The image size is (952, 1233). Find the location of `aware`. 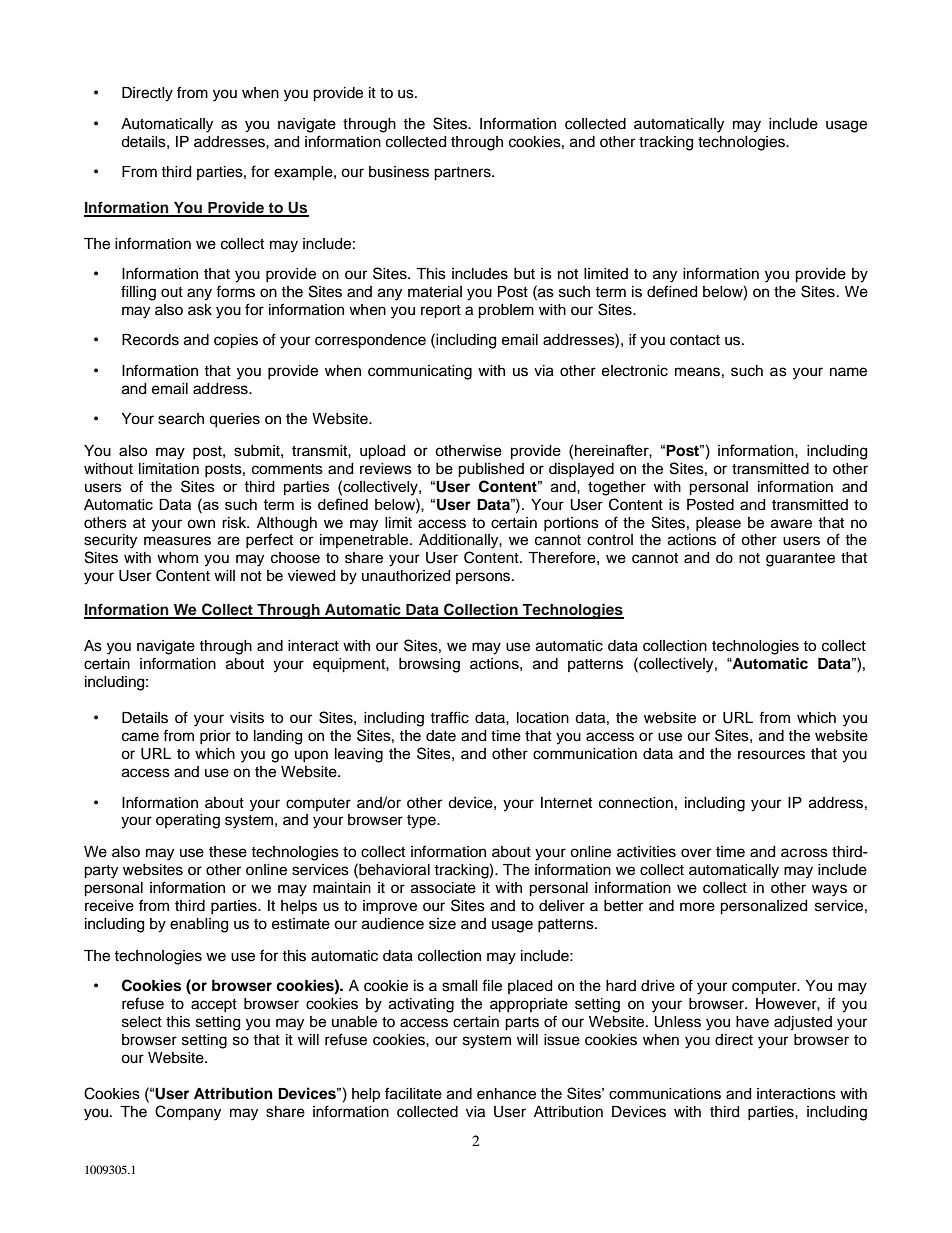

aware is located at coordinates (791, 524).
